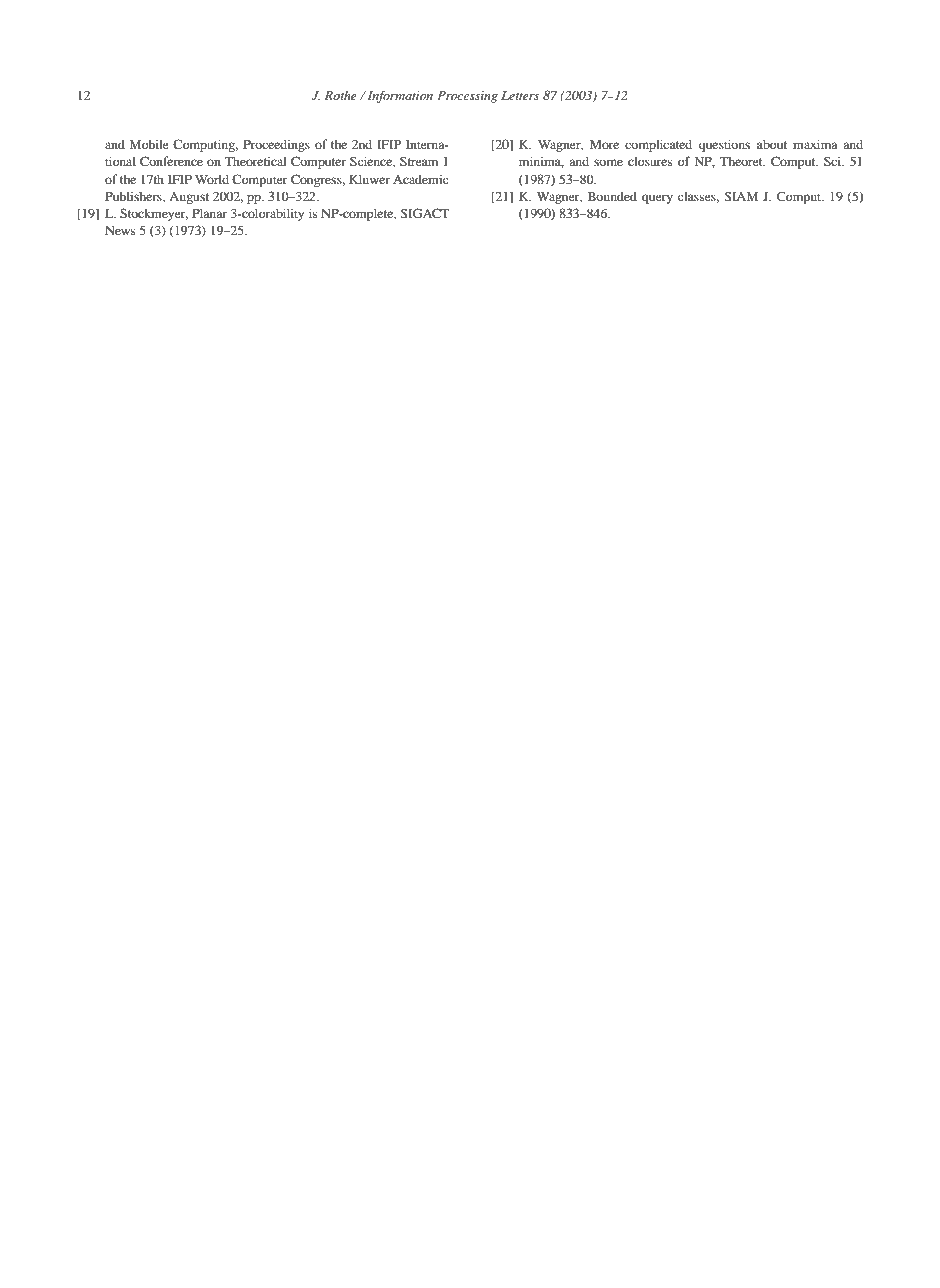 The width and height of the image is (940, 1288). I want to click on questions, so click(724, 145).
